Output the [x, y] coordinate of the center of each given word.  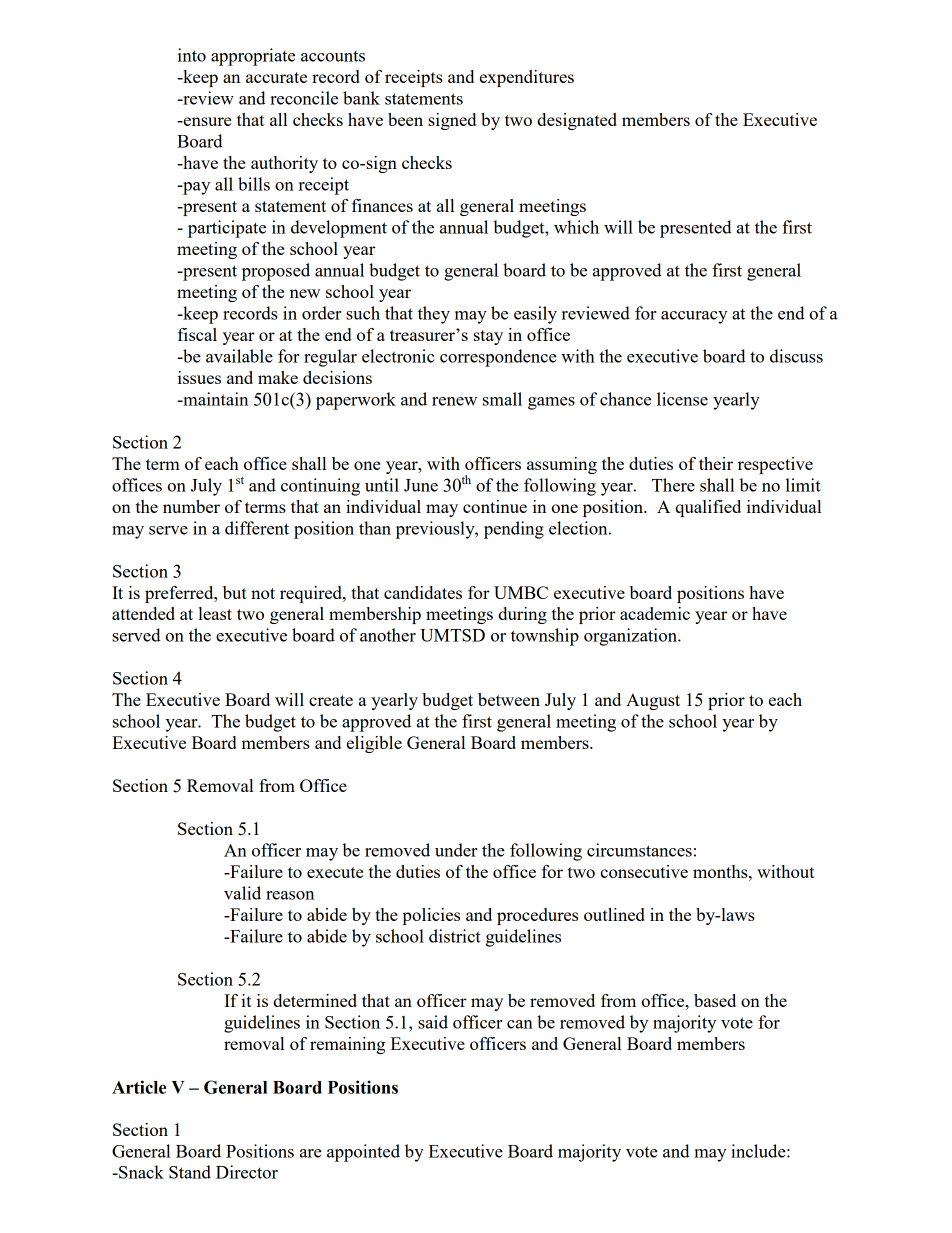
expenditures [527, 78]
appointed [363, 1153]
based [715, 1000]
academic [655, 613]
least [215, 613]
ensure [206, 121]
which [576, 227]
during [522, 615]
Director [247, 1172]
